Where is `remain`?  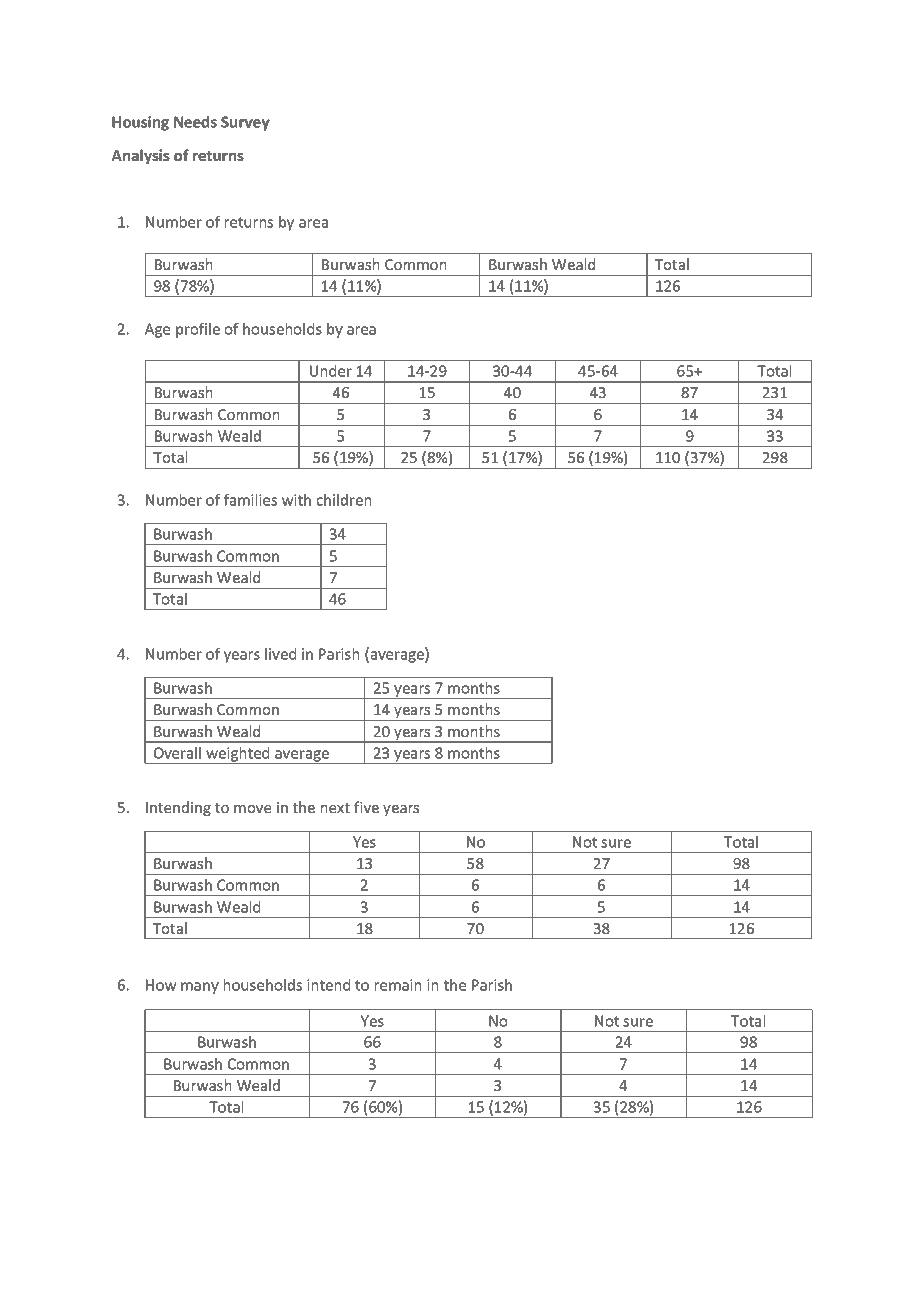 remain is located at coordinates (398, 985).
